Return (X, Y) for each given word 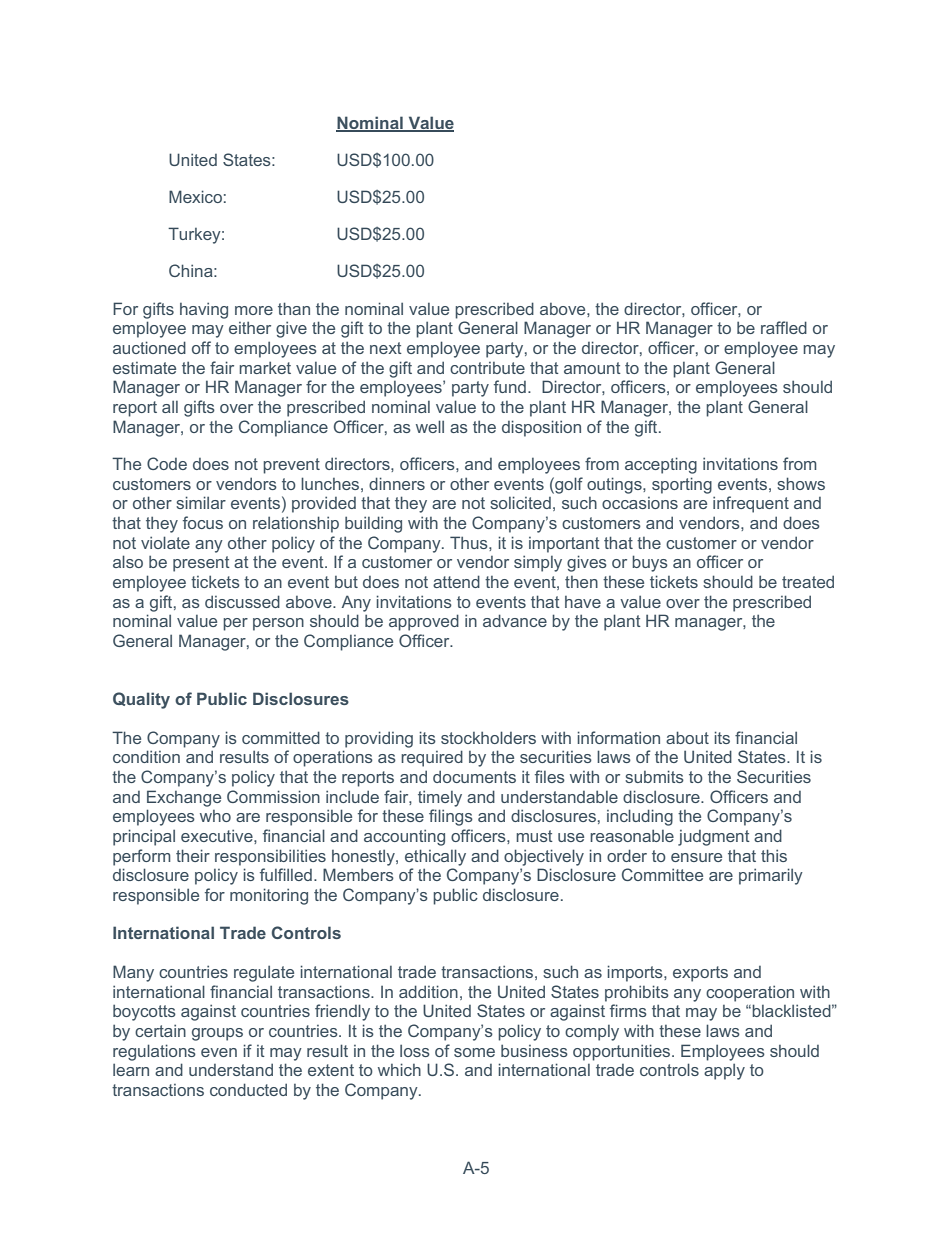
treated (808, 581)
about (687, 737)
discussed (242, 601)
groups (217, 1034)
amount (592, 368)
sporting (682, 485)
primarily (771, 876)
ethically (435, 857)
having (204, 310)
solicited (520, 502)
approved (424, 622)
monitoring (269, 896)
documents (474, 776)
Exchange (184, 798)
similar (201, 502)
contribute (487, 368)
